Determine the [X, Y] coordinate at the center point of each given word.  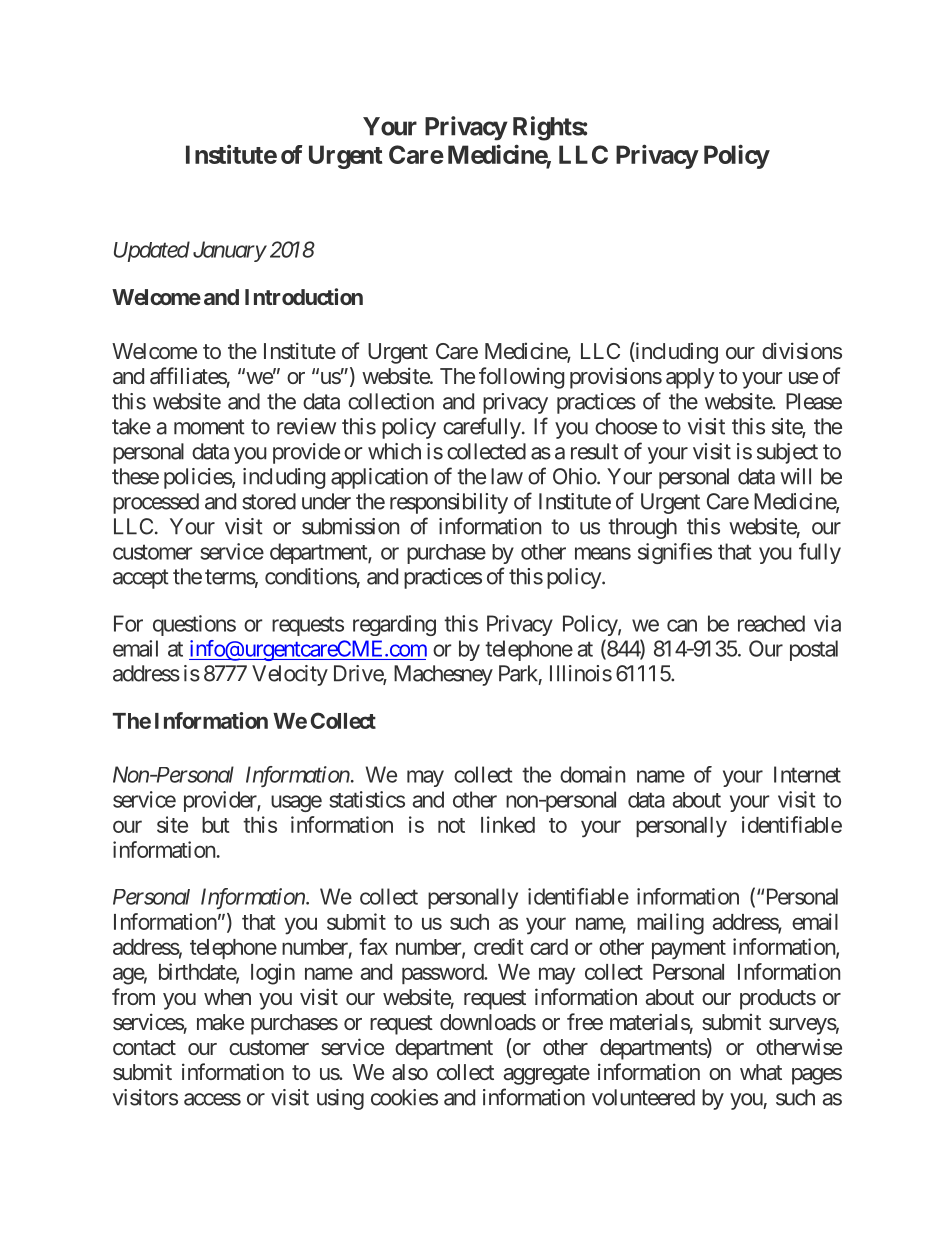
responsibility [449, 503]
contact [144, 1047]
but [216, 825]
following [521, 378]
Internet [807, 774]
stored [269, 501]
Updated [152, 251]
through [642, 528]
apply [690, 378]
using [340, 1099]
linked [508, 824]
